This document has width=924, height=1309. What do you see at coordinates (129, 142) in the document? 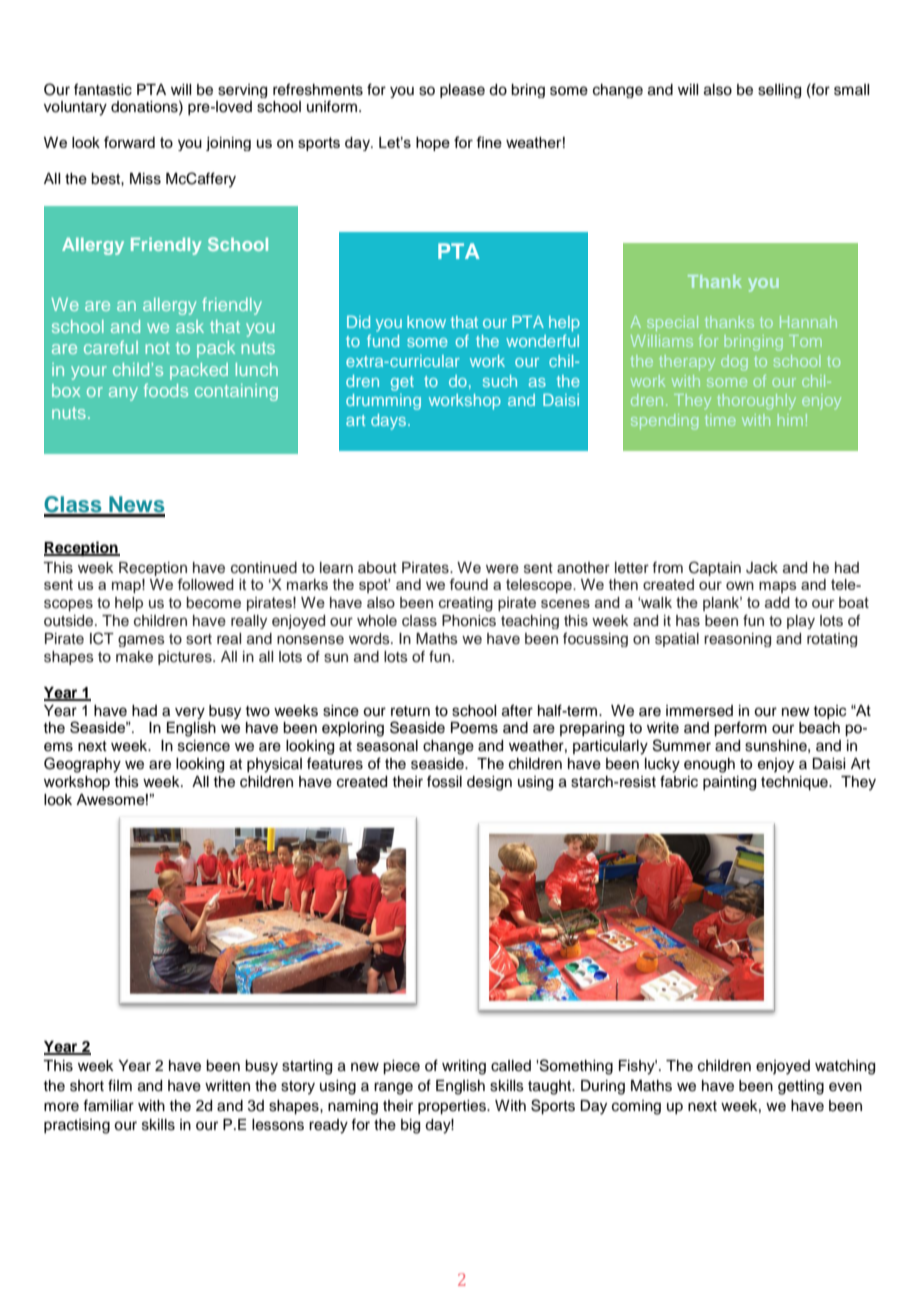
I see `forward` at bounding box center [129, 142].
